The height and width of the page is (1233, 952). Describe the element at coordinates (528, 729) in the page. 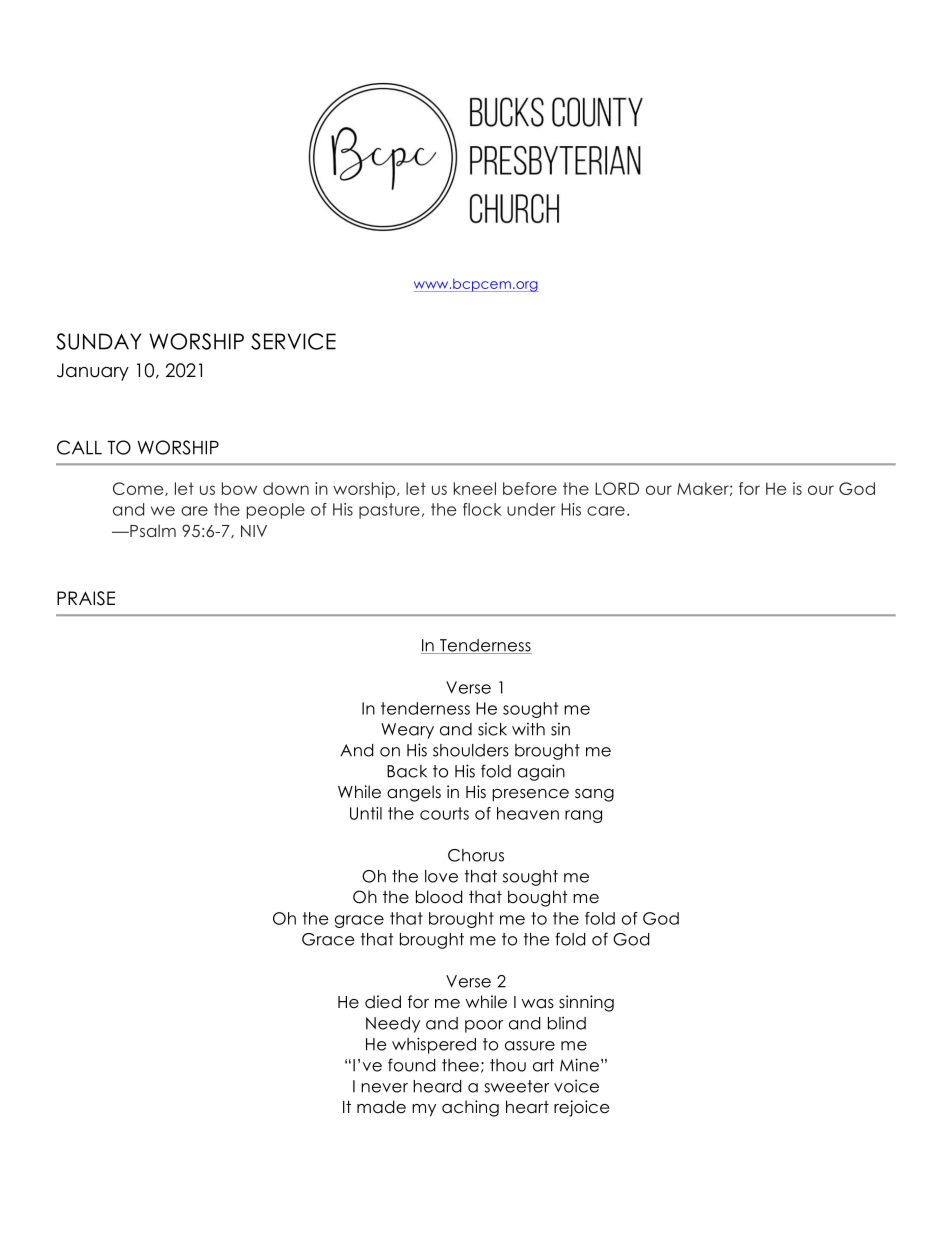

I see `with` at that location.
